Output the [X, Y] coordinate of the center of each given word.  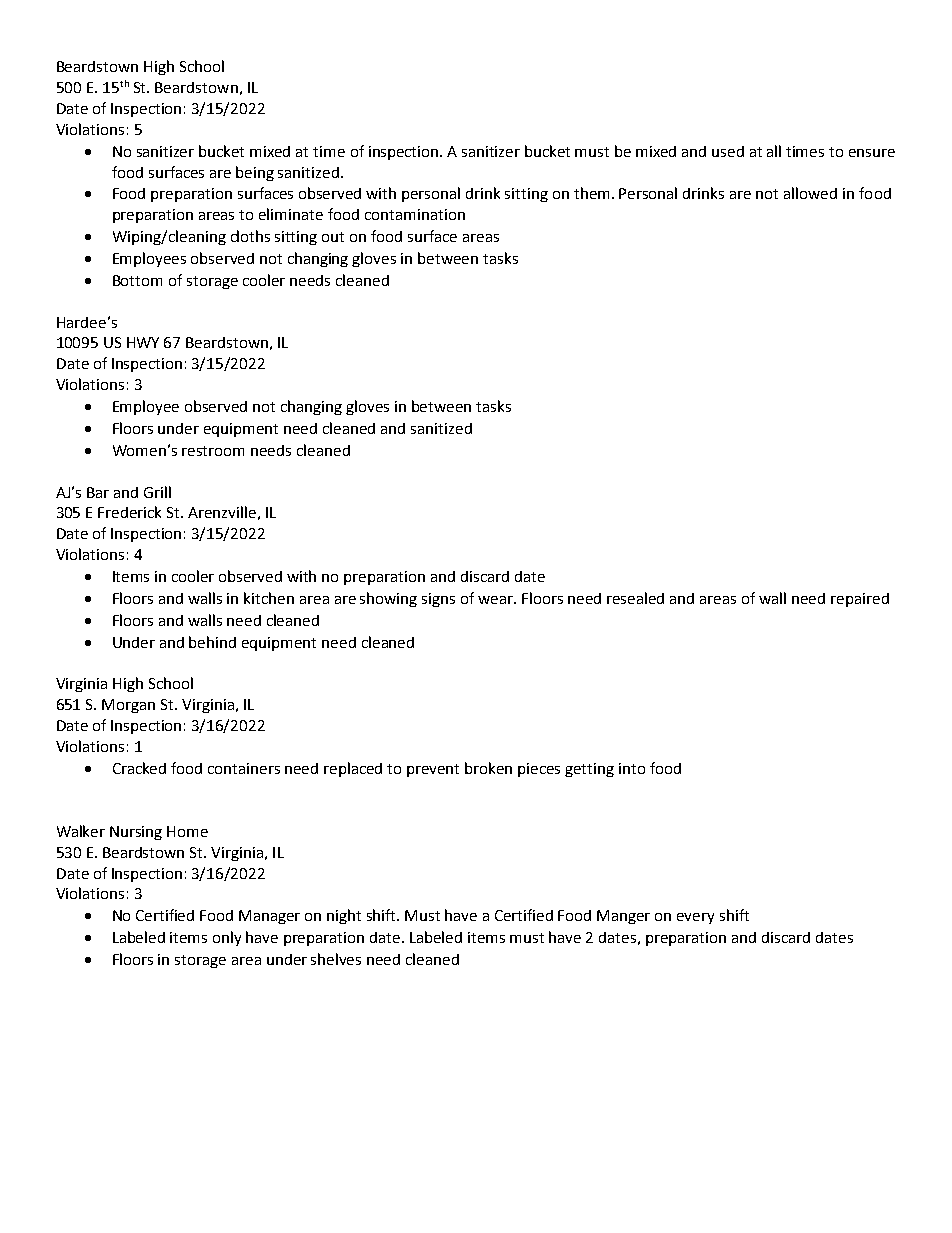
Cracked [139, 768]
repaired [860, 600]
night [344, 916]
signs [438, 600]
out [333, 237]
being [255, 173]
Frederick [129, 512]
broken [488, 768]
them [591, 193]
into [632, 768]
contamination [415, 214]
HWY [143, 342]
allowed [810, 193]
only [227, 938]
